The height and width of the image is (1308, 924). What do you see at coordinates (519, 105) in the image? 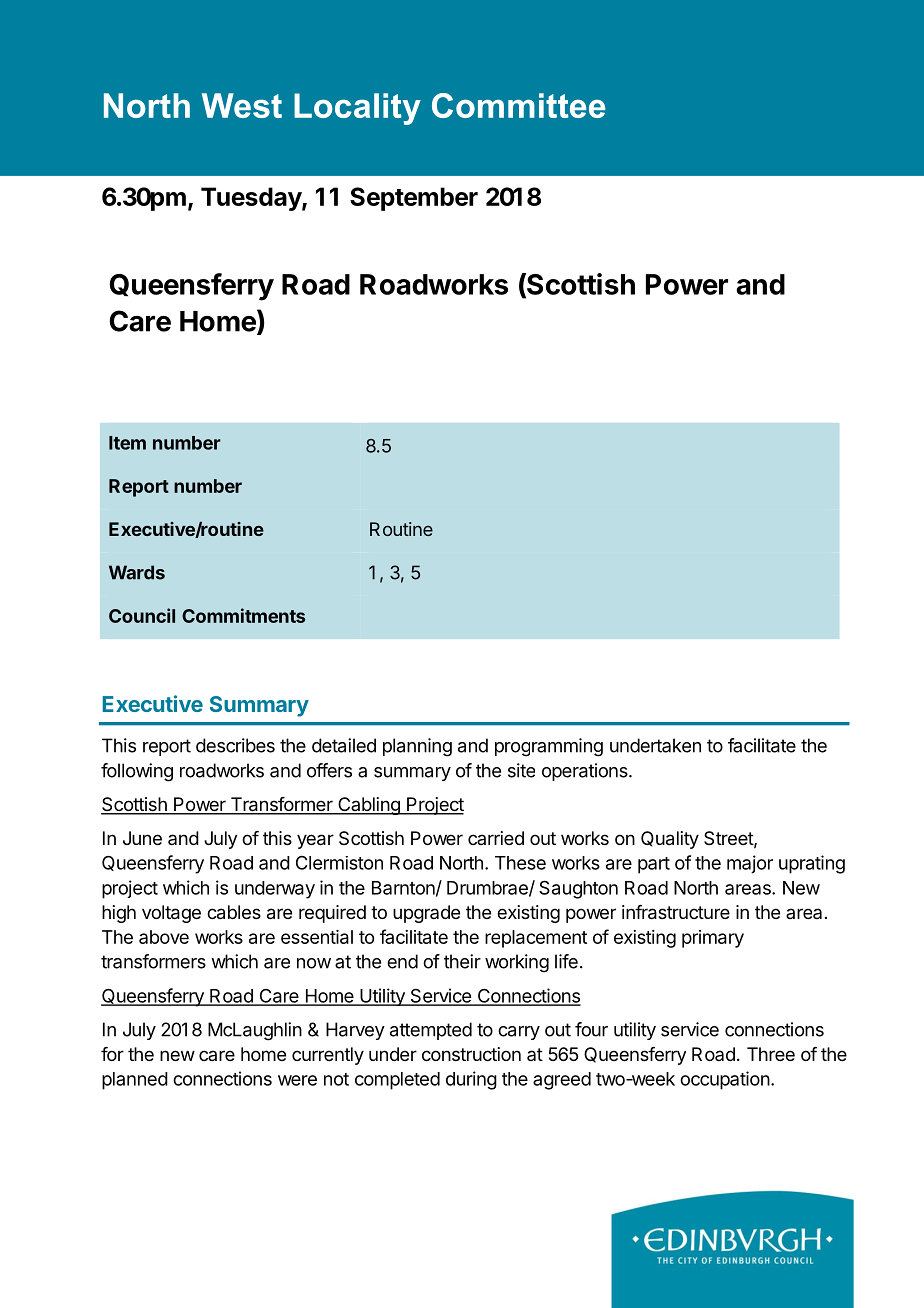
I see `Committee` at bounding box center [519, 105].
